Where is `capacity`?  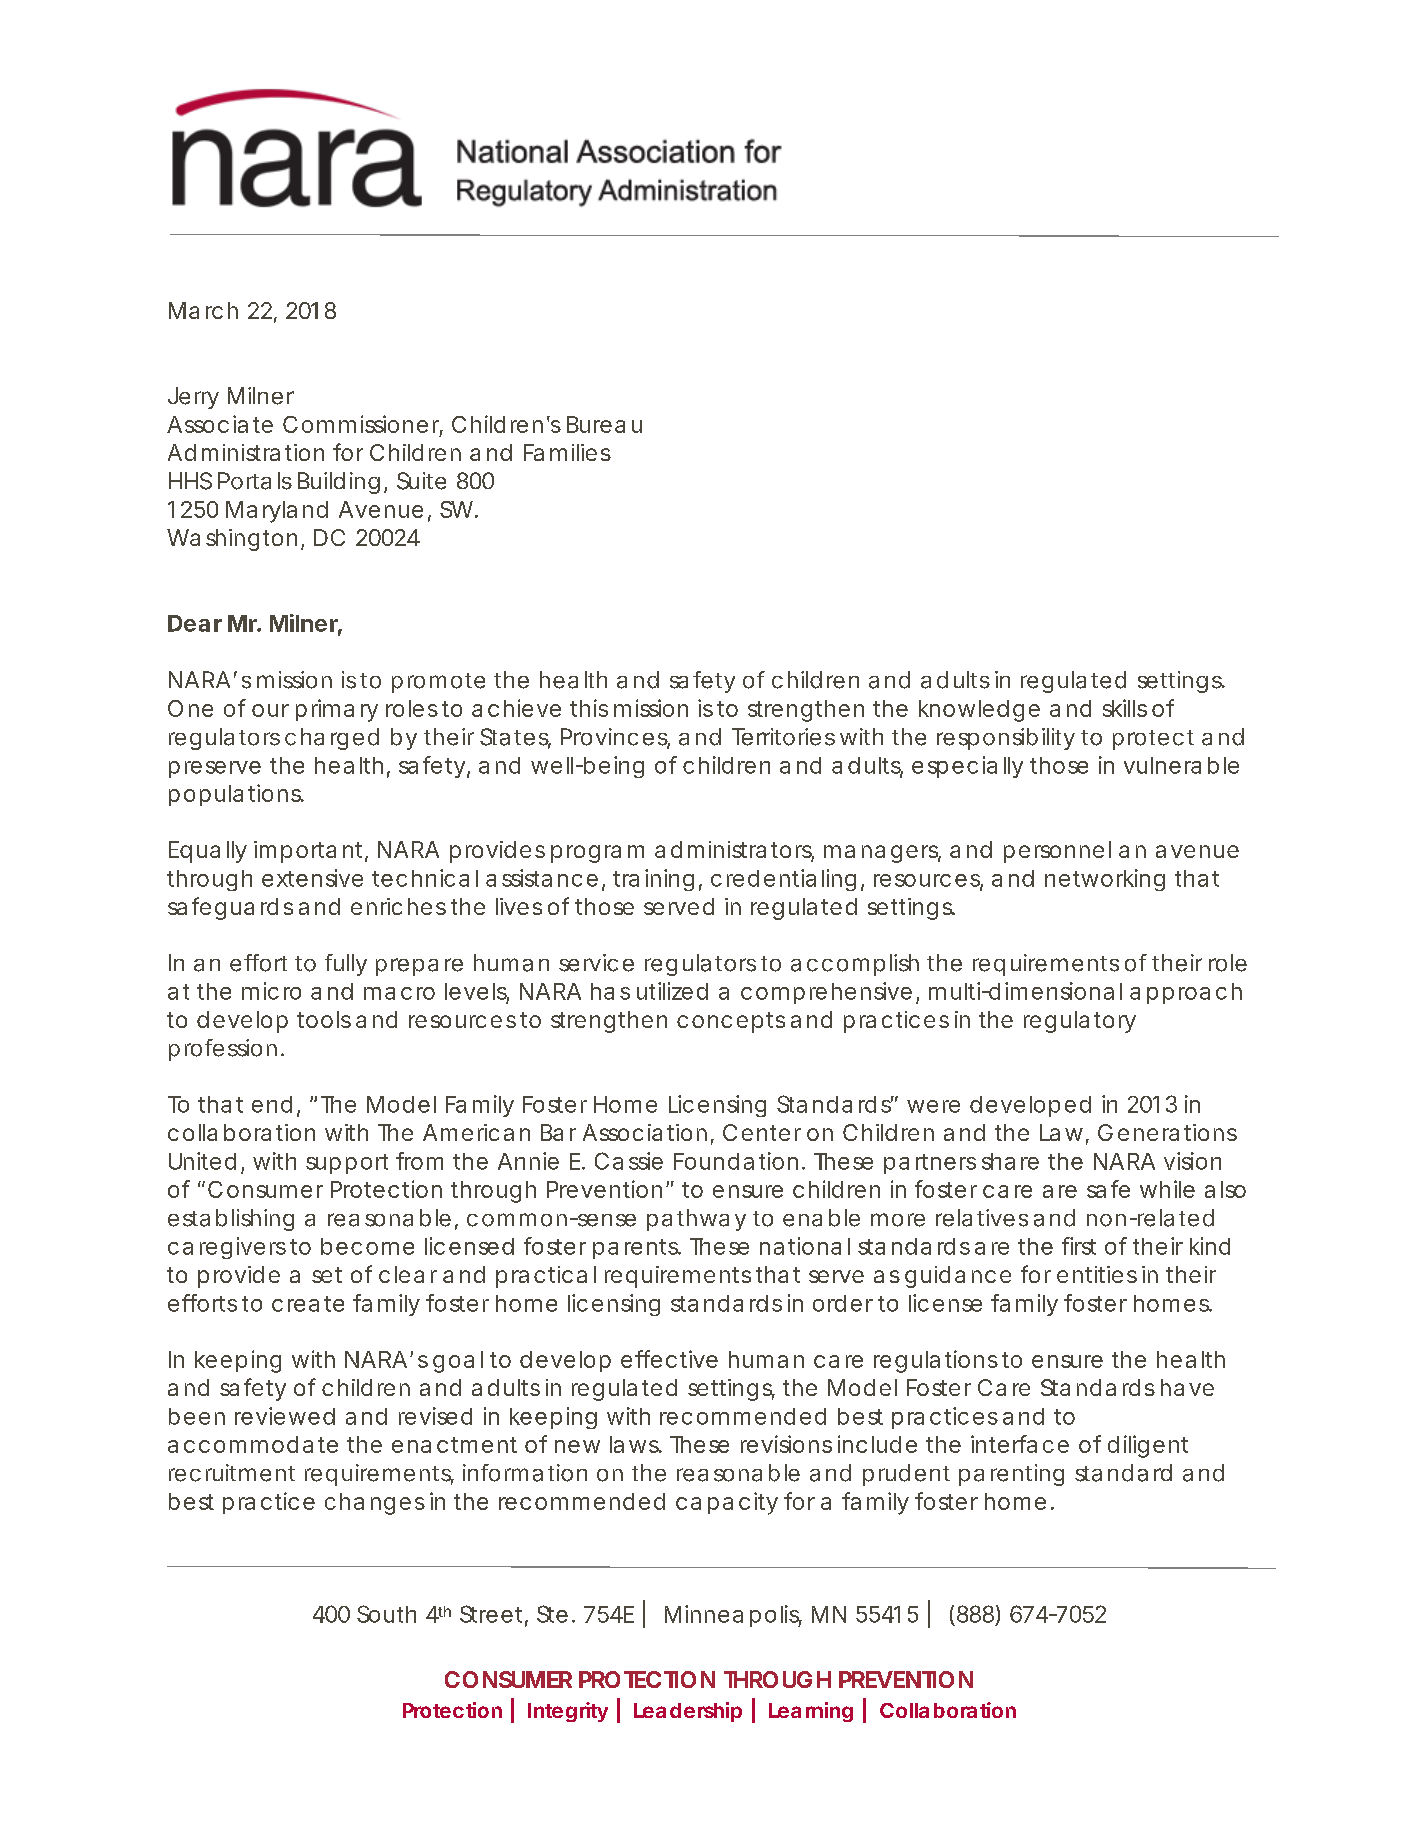 capacity is located at coordinates (726, 1503).
